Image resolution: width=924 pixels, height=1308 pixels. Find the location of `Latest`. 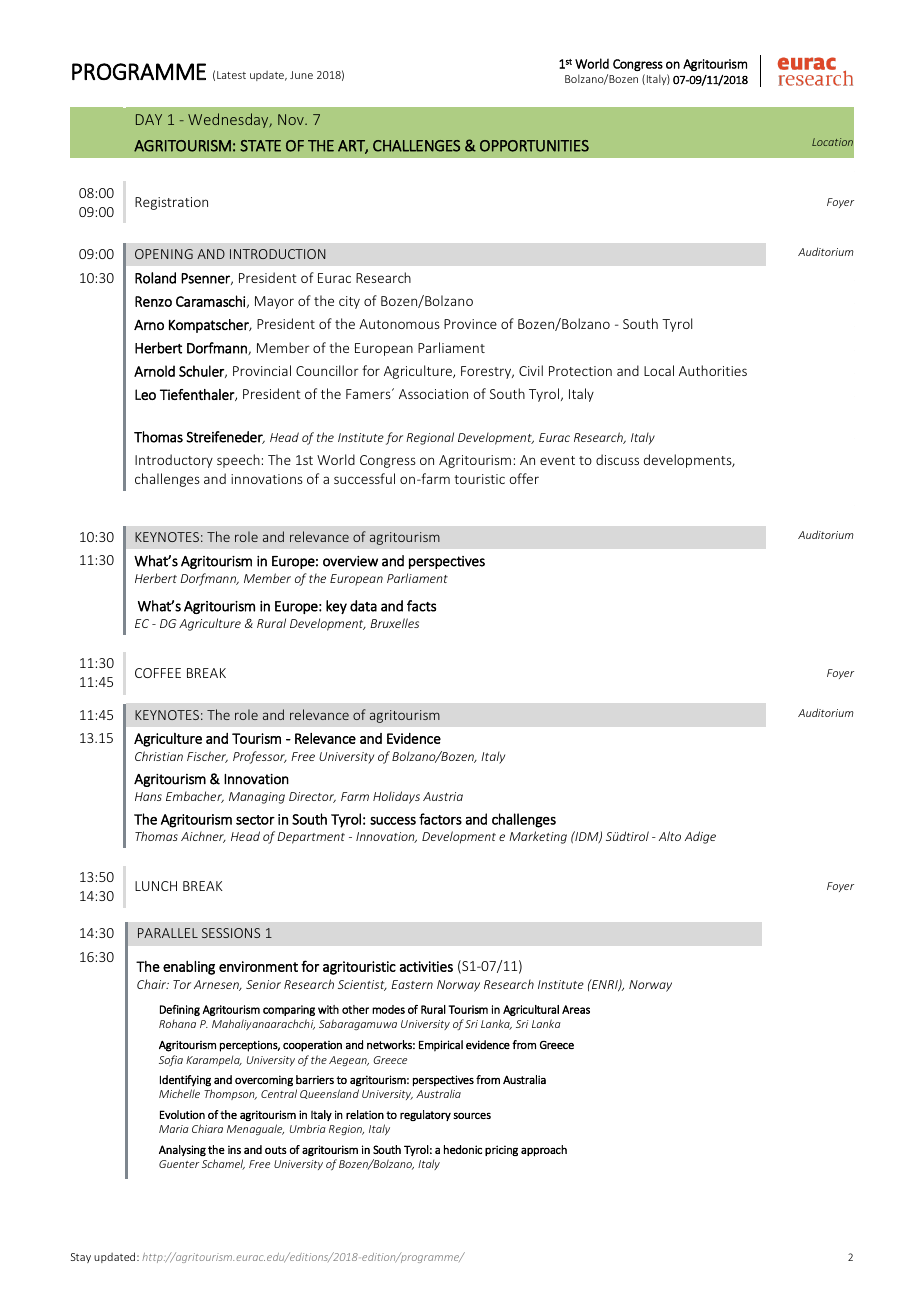

Latest is located at coordinates (231, 75).
